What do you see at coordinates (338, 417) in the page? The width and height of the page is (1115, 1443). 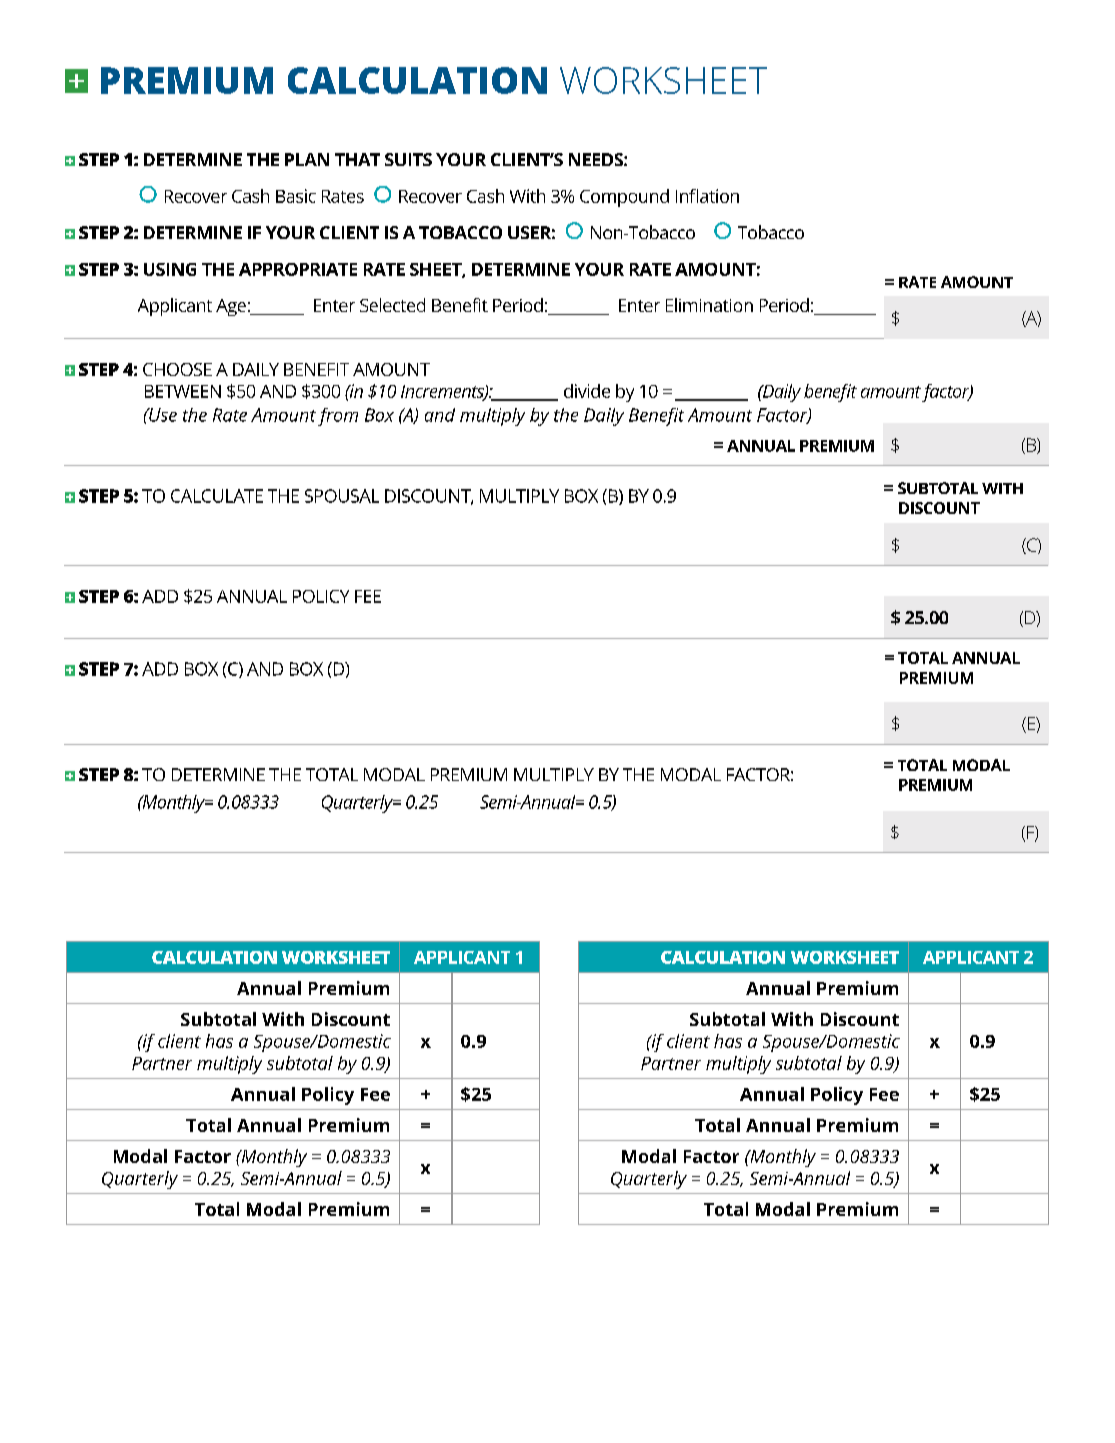 I see `from` at bounding box center [338, 417].
